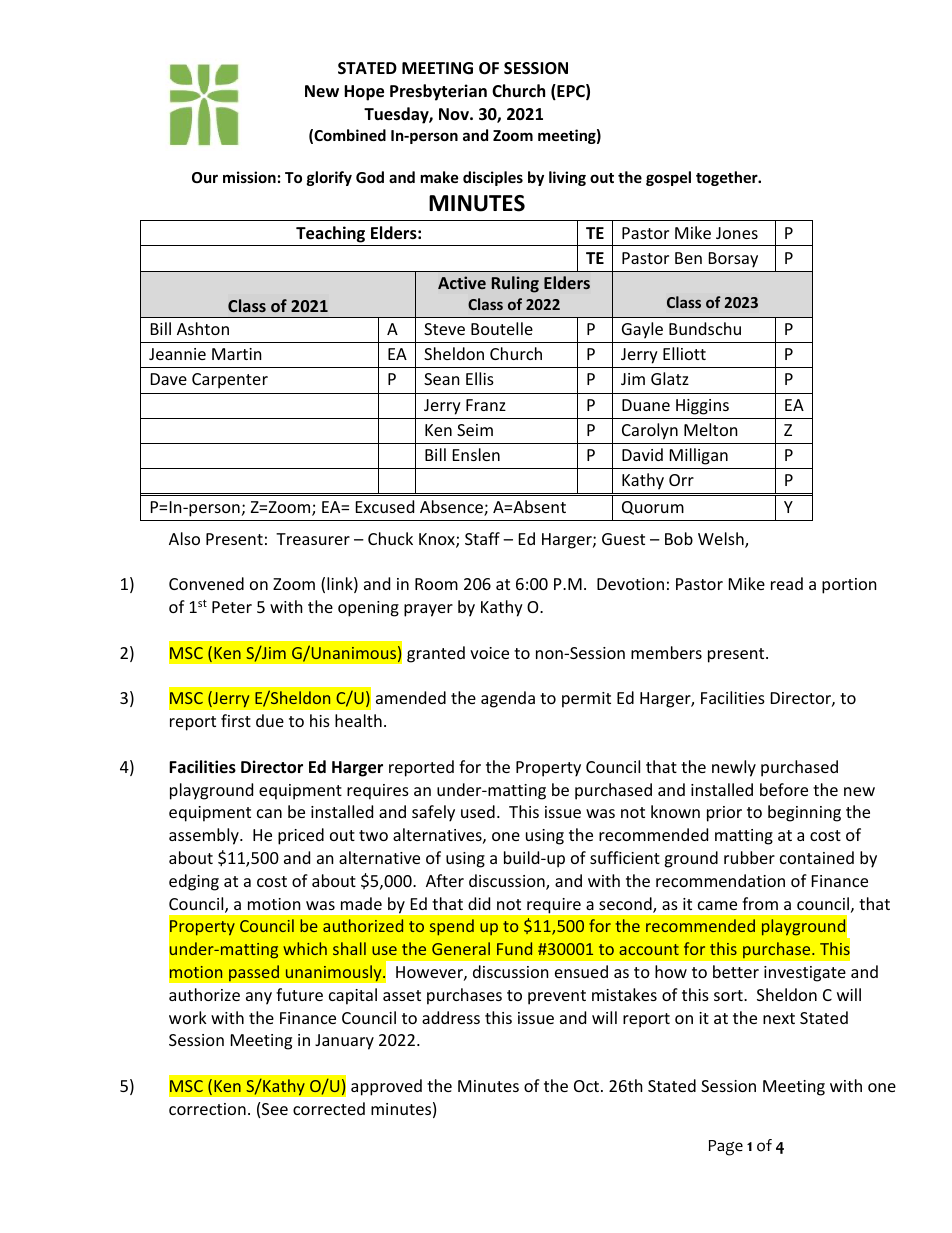 The image size is (952, 1233). What do you see at coordinates (275, 1109) in the image?
I see `See` at bounding box center [275, 1109].
